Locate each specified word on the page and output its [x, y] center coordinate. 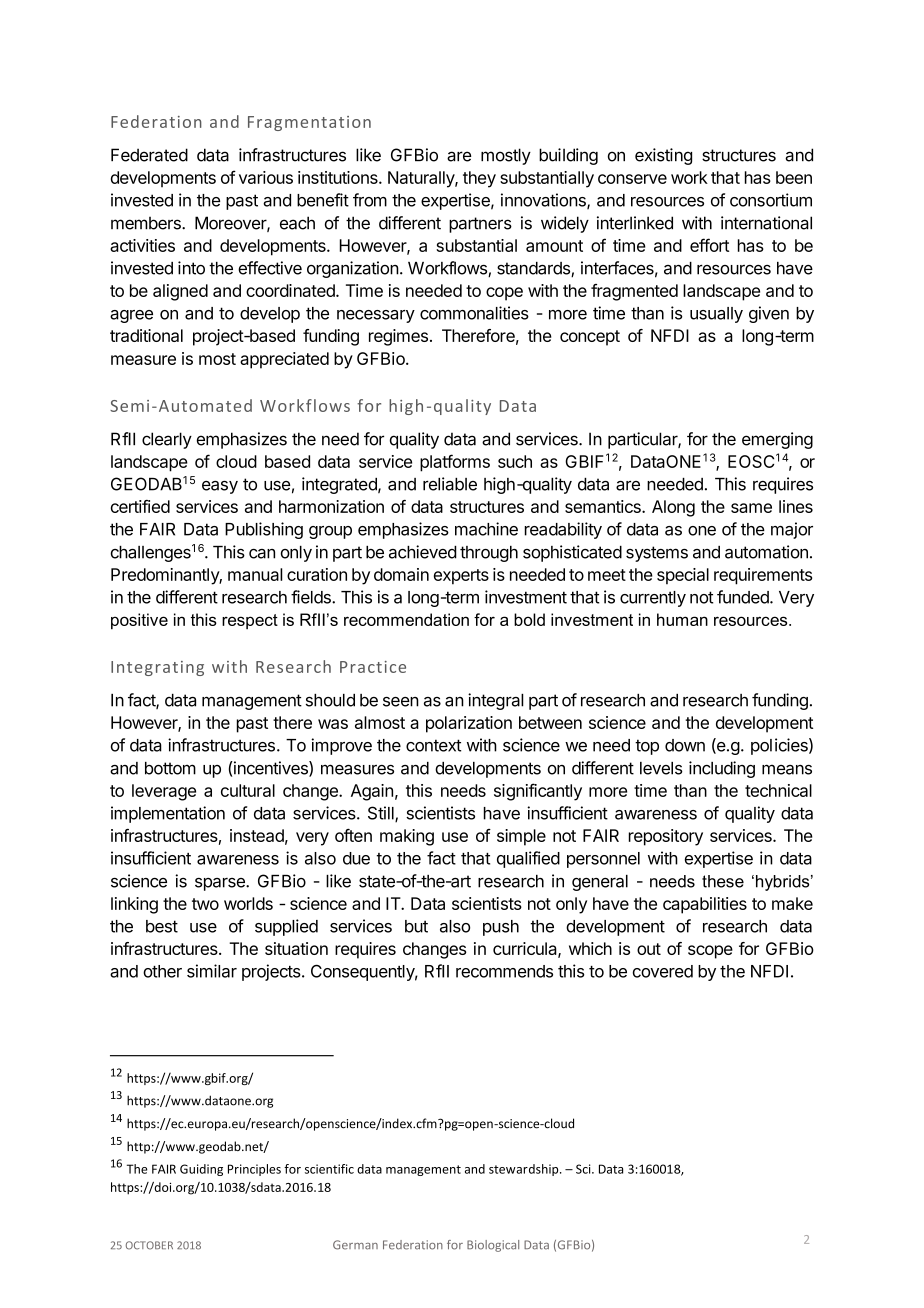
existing [663, 156]
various [266, 177]
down [685, 745]
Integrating [157, 668]
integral [496, 701]
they [479, 179]
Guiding [201, 1170]
